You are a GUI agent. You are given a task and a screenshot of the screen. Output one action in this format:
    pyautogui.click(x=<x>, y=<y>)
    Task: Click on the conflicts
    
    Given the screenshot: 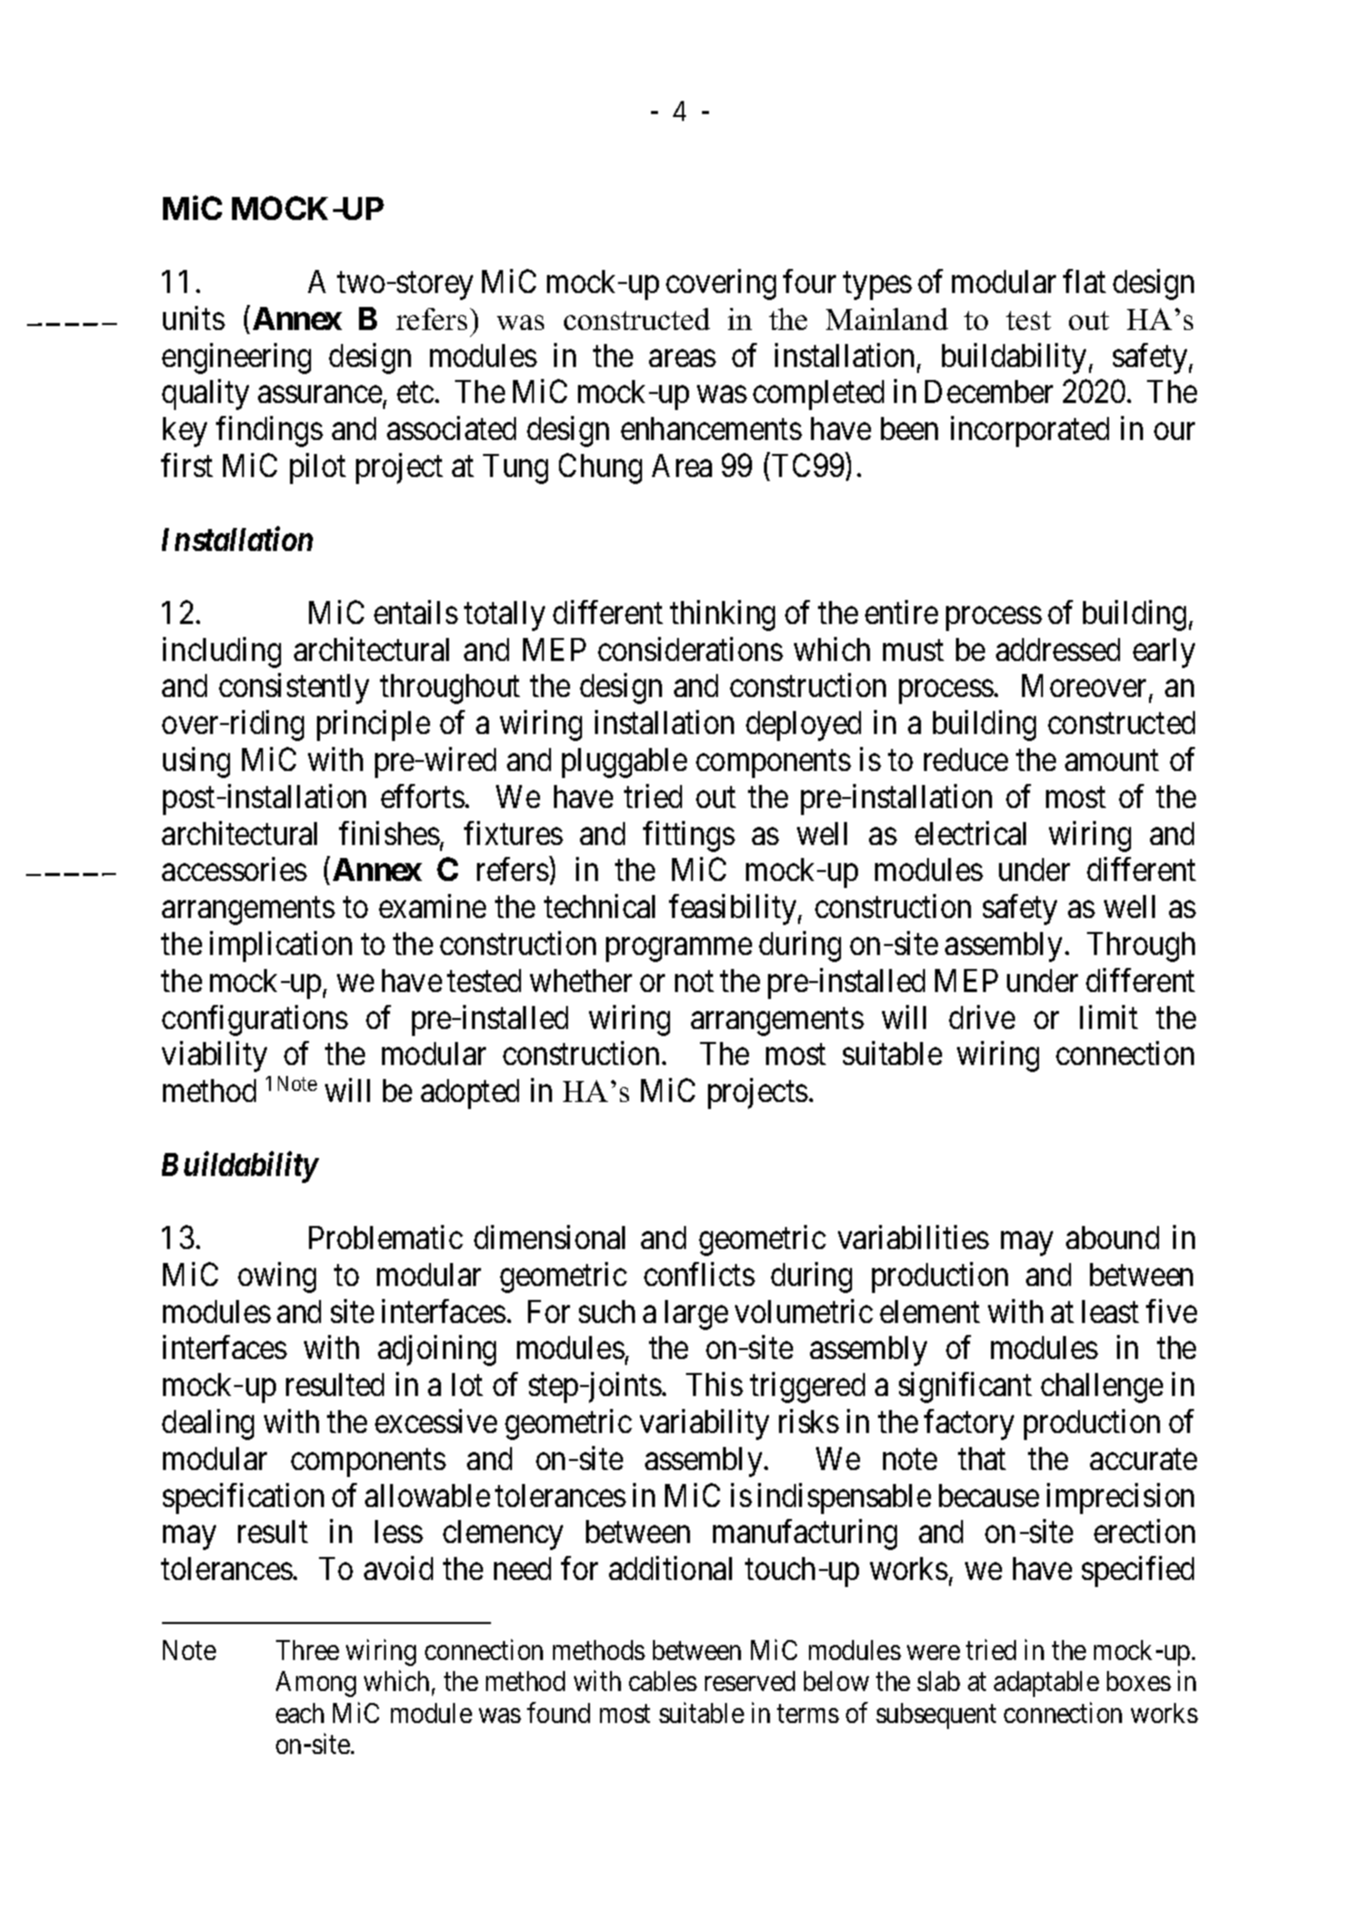 What is the action you would take?
    pyautogui.click(x=699, y=1274)
